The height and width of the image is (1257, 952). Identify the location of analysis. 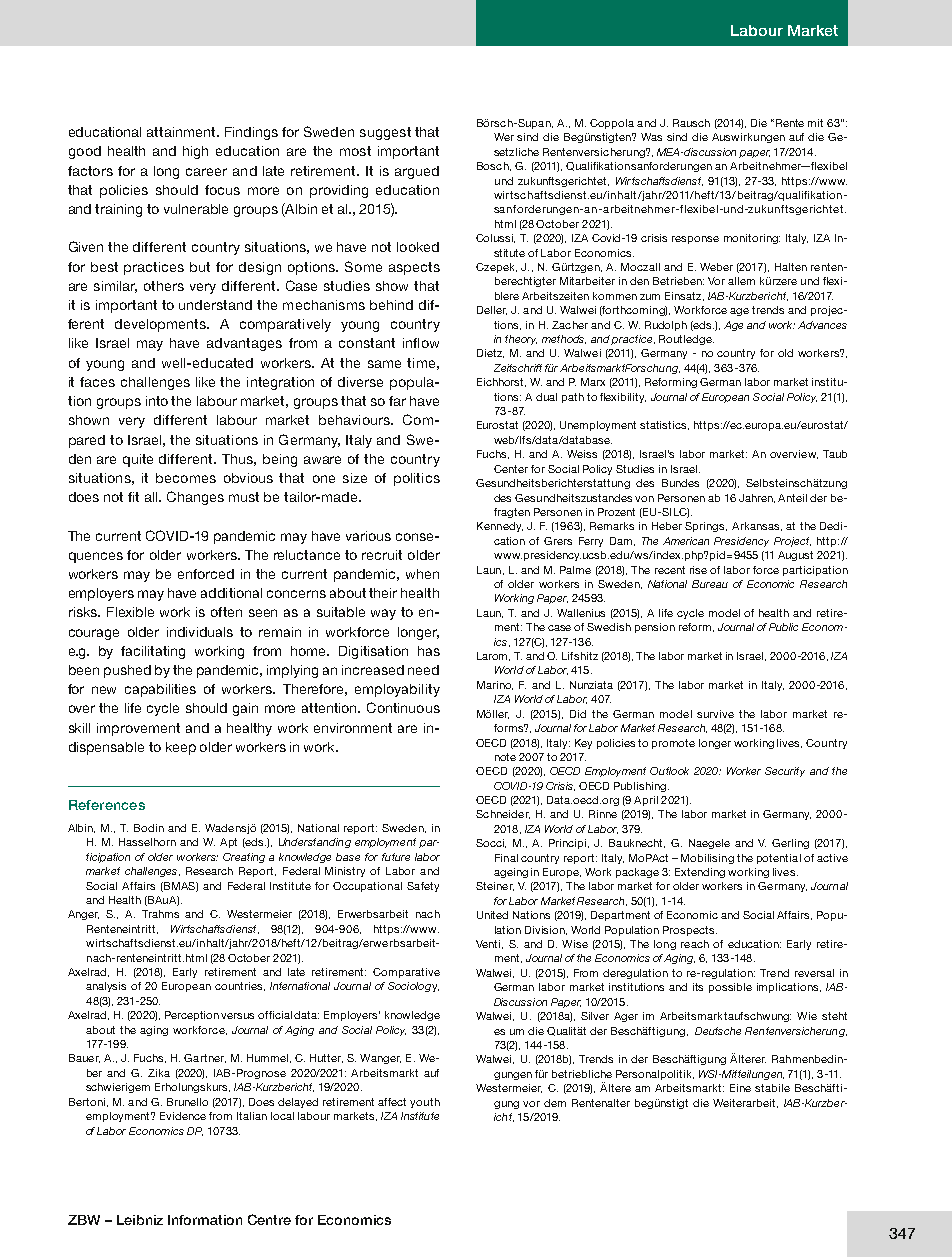
(106, 987).
